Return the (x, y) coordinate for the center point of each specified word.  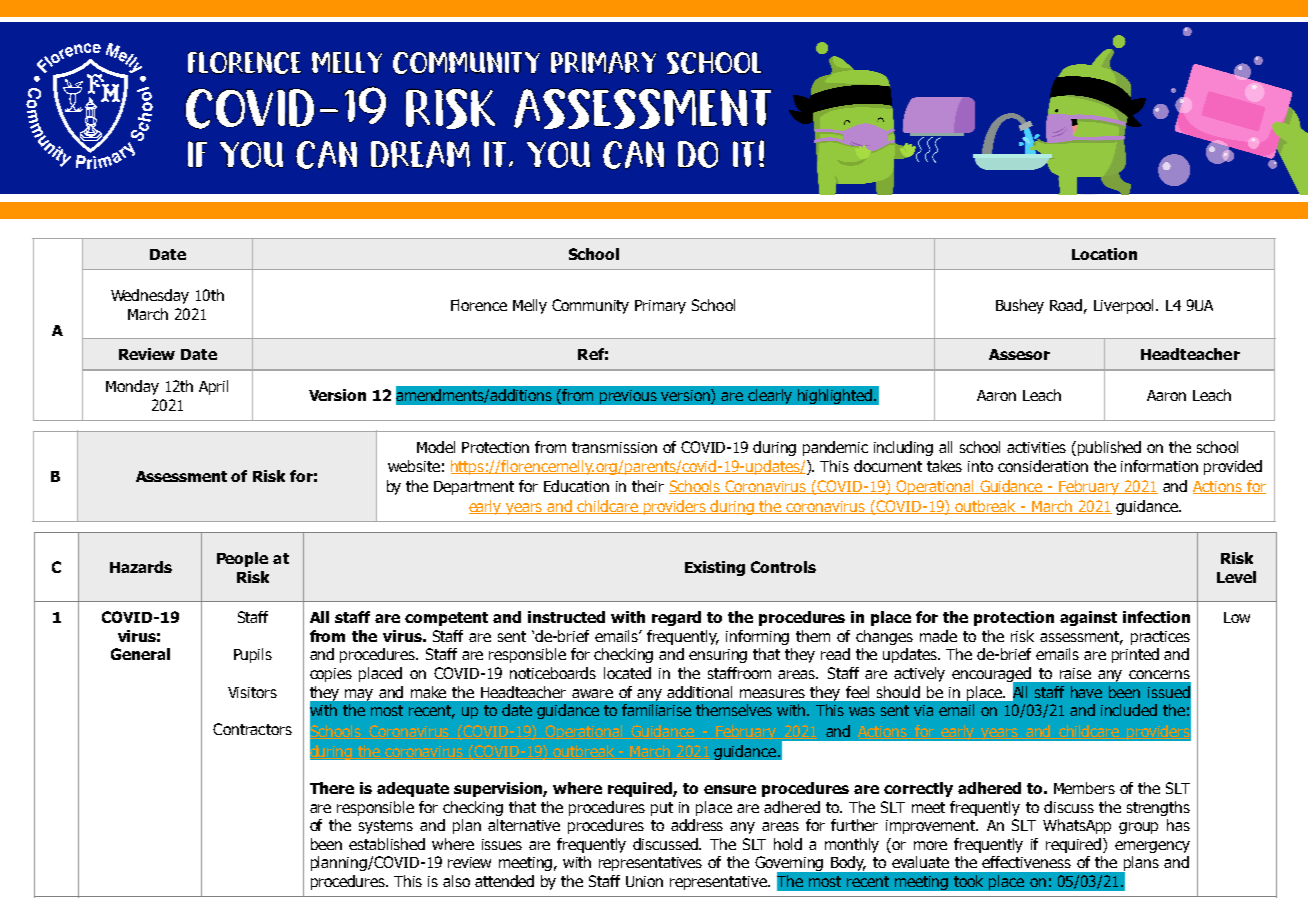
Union (644, 881)
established (387, 844)
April (213, 387)
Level (1236, 577)
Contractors (252, 729)
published (1109, 448)
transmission (614, 447)
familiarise (656, 710)
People (242, 559)
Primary (660, 307)
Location (1104, 254)
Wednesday (150, 296)
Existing (715, 568)
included (1129, 710)
